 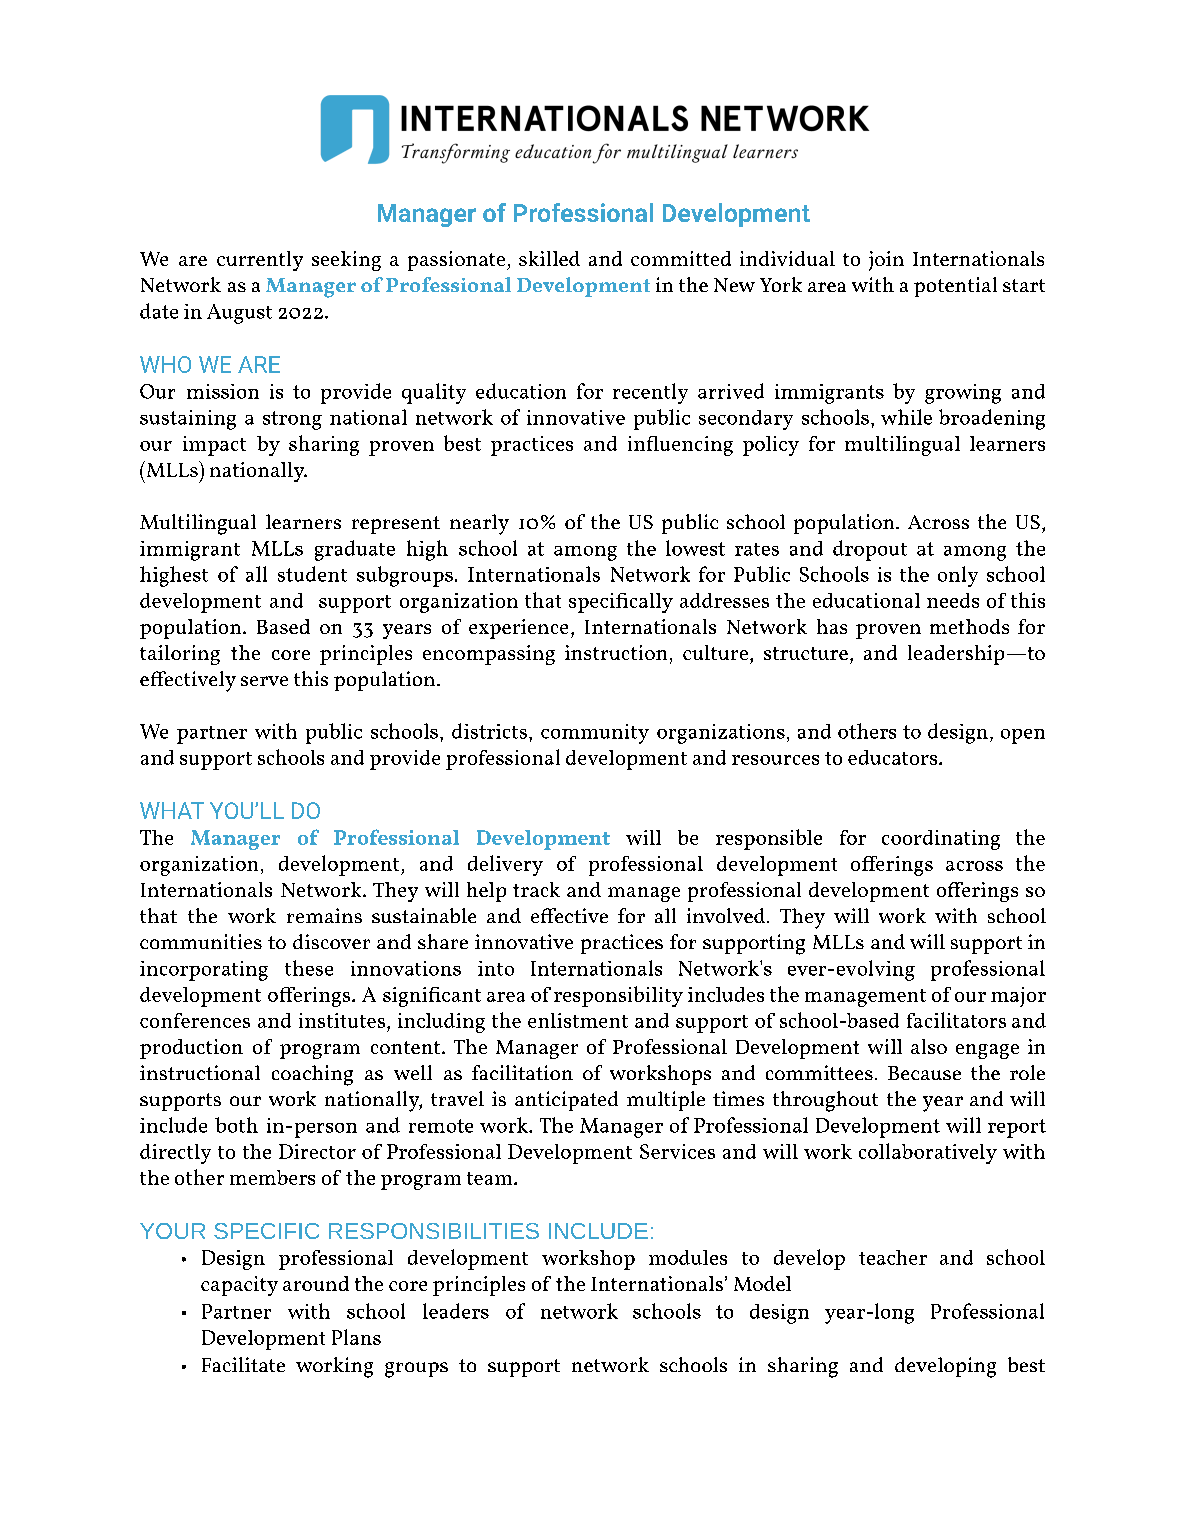 I want to click on only, so click(x=958, y=576).
